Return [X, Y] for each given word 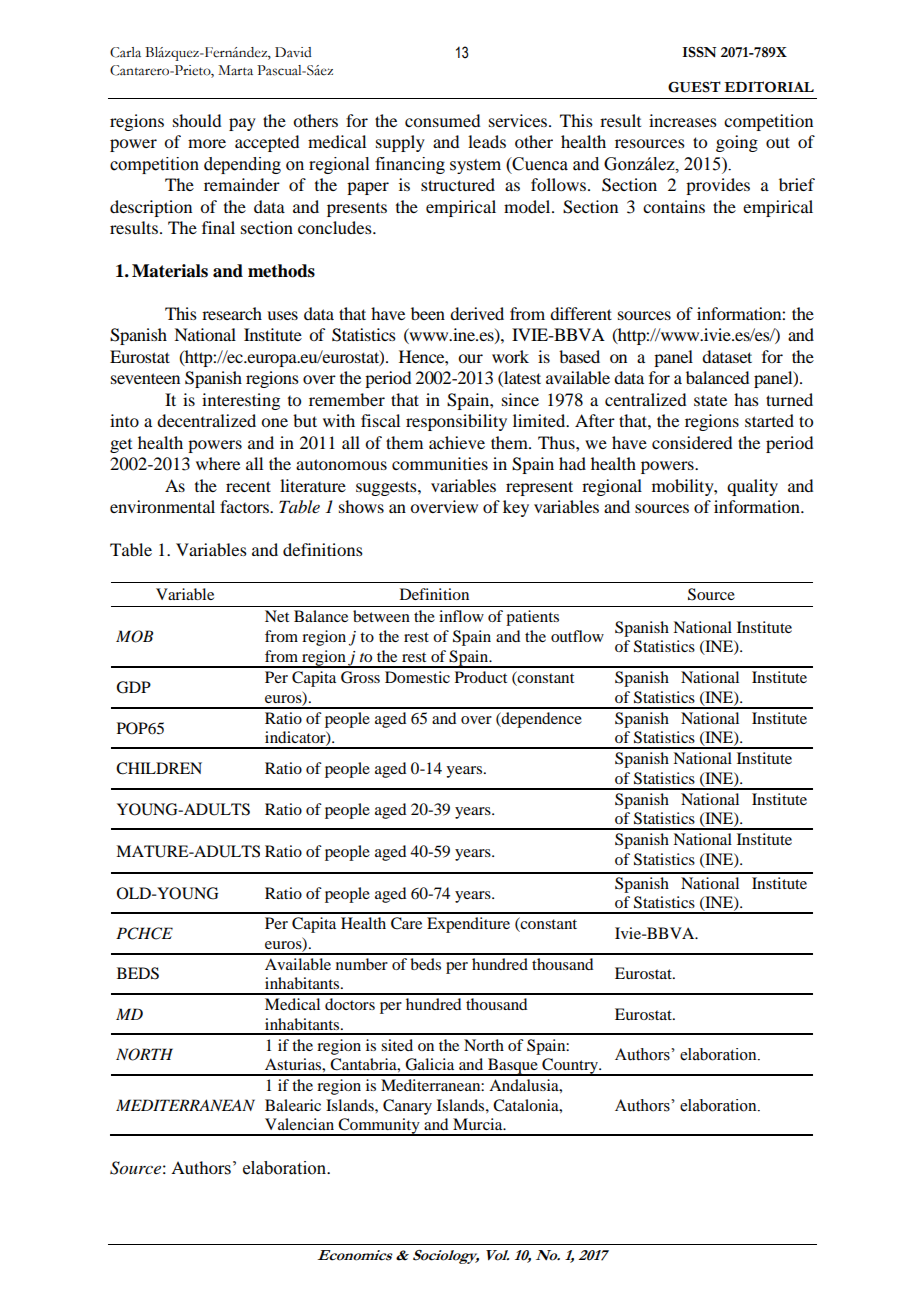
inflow [461, 616]
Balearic [293, 1105]
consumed [442, 120]
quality [752, 487]
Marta [235, 70]
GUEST [694, 87]
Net [277, 616]
